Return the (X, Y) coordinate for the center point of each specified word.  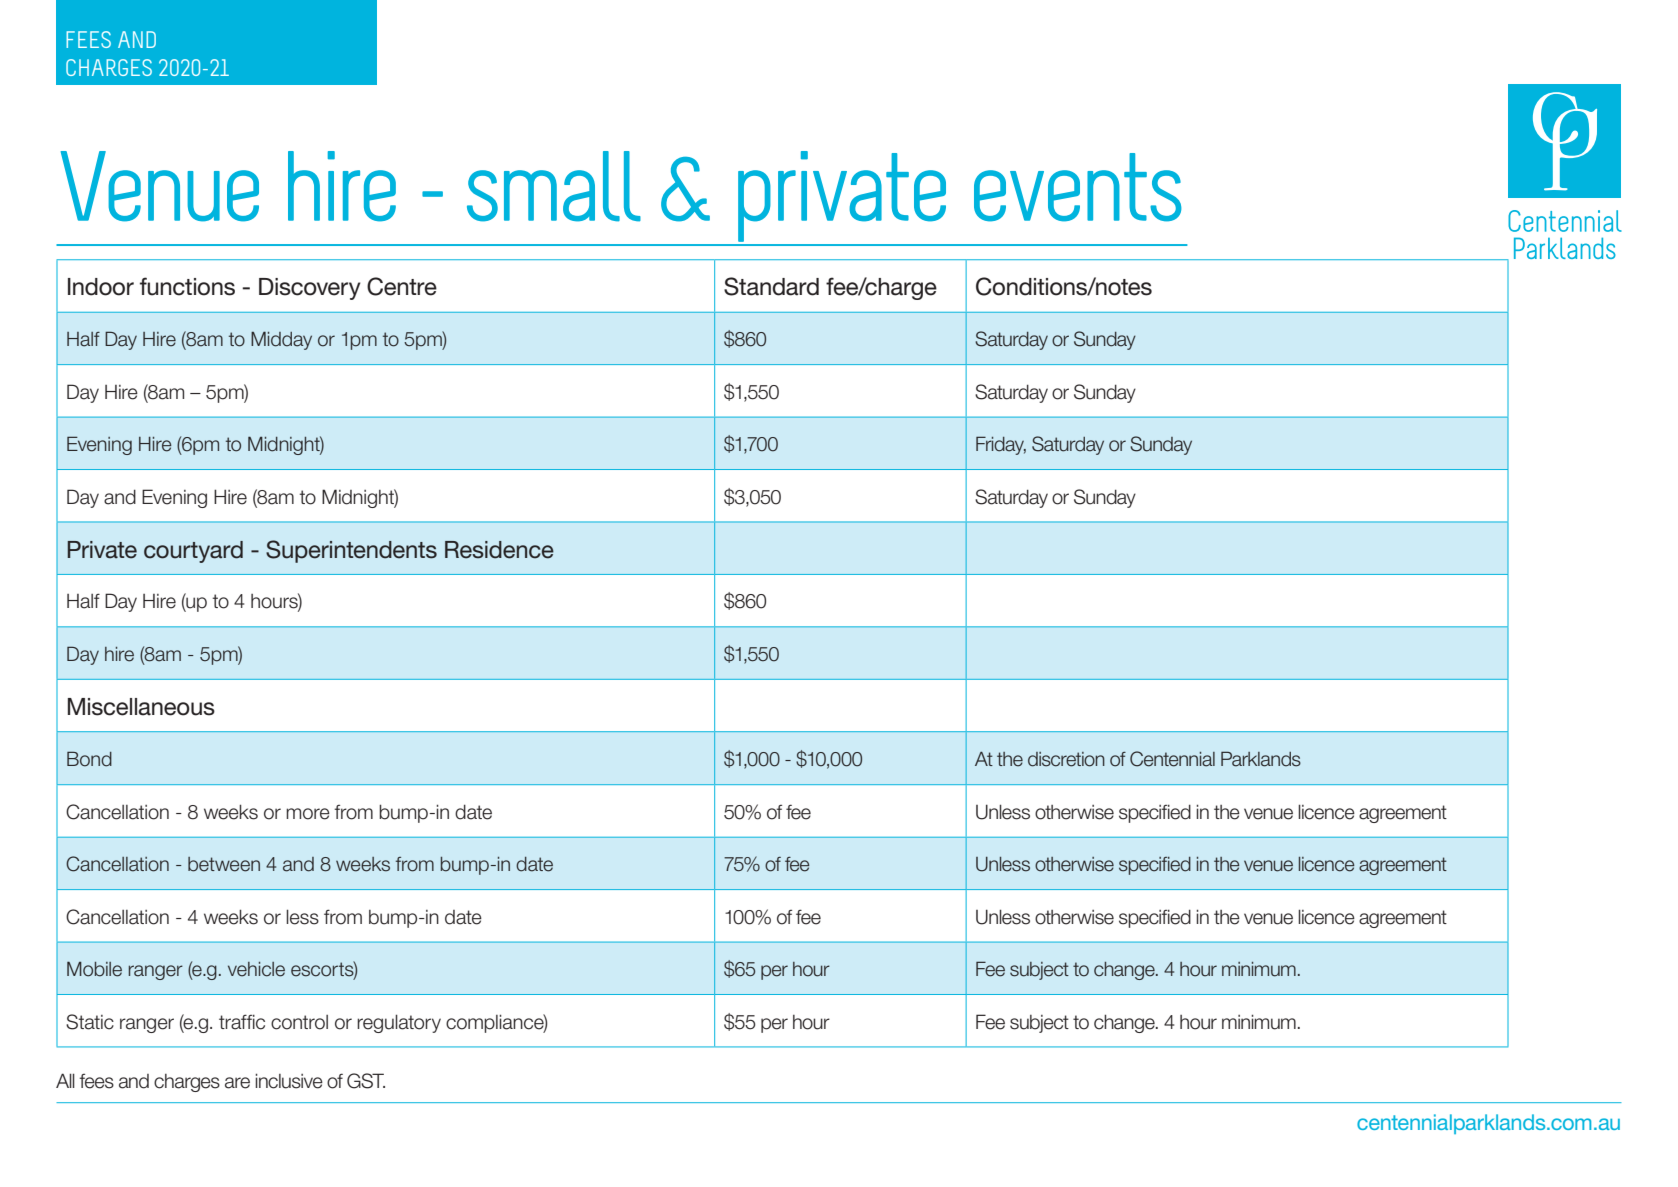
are (237, 1083)
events (1078, 187)
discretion (1066, 759)
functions (187, 286)
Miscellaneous (141, 707)
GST (366, 1081)
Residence (499, 550)
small (554, 186)
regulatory (399, 1023)
